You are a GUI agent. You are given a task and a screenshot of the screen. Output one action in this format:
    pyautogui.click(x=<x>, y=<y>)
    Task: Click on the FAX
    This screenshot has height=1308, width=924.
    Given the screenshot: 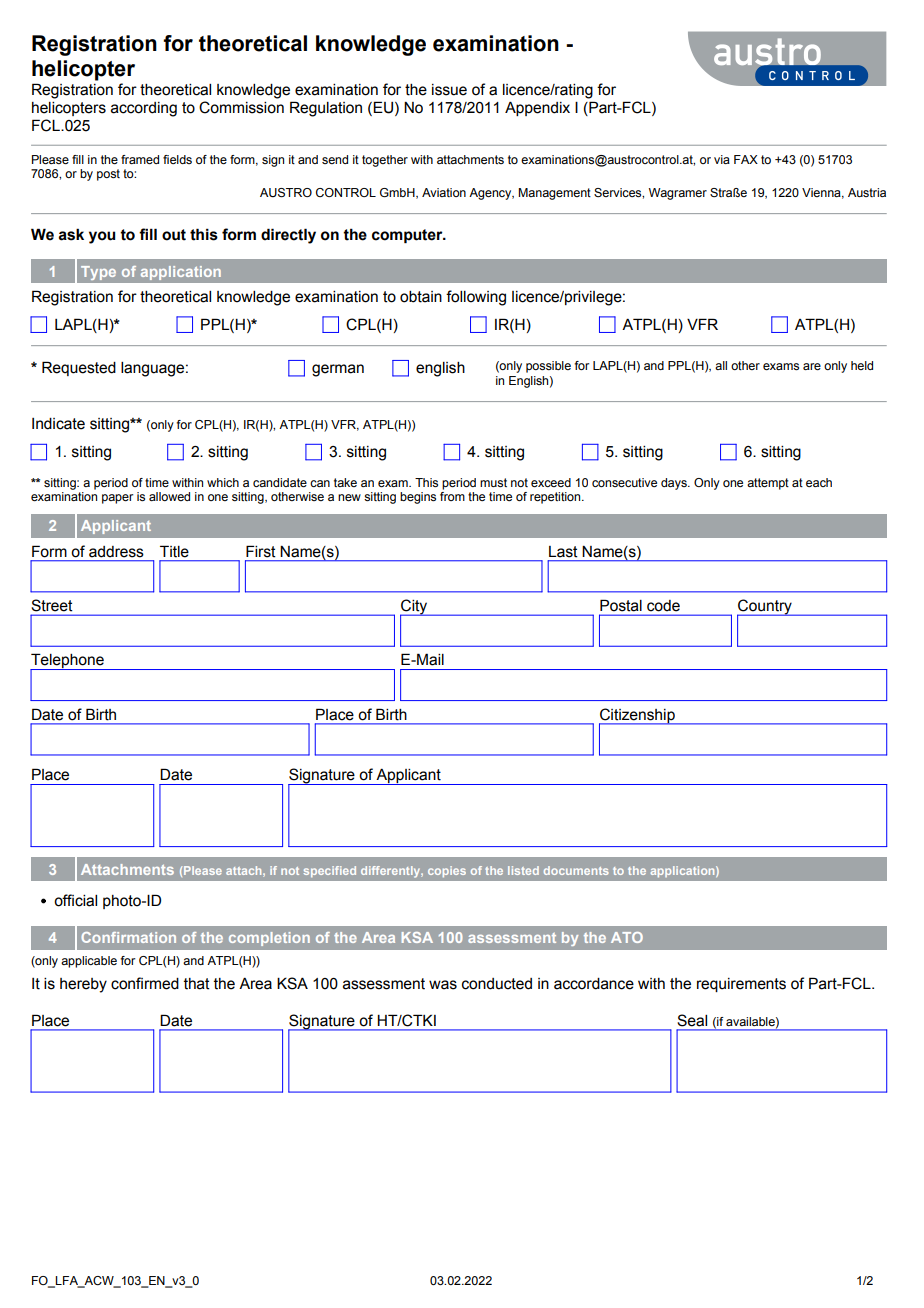 What is the action you would take?
    pyautogui.click(x=746, y=159)
